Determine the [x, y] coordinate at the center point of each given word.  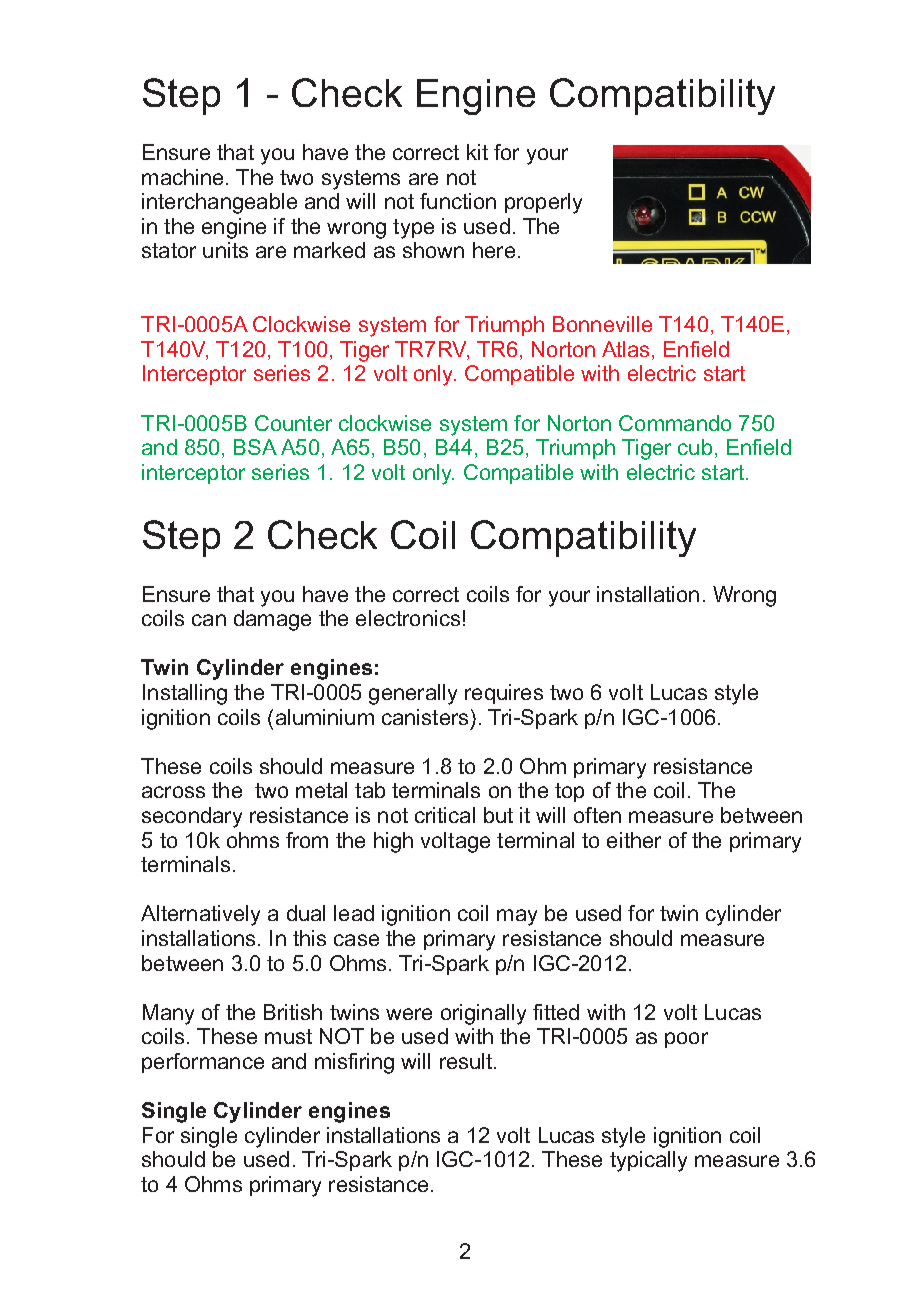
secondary [192, 817]
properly [543, 203]
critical [445, 815]
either [634, 840]
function [458, 201]
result [467, 1061]
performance [203, 1063]
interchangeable [219, 203]
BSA [255, 447]
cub [695, 447]
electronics [408, 618]
